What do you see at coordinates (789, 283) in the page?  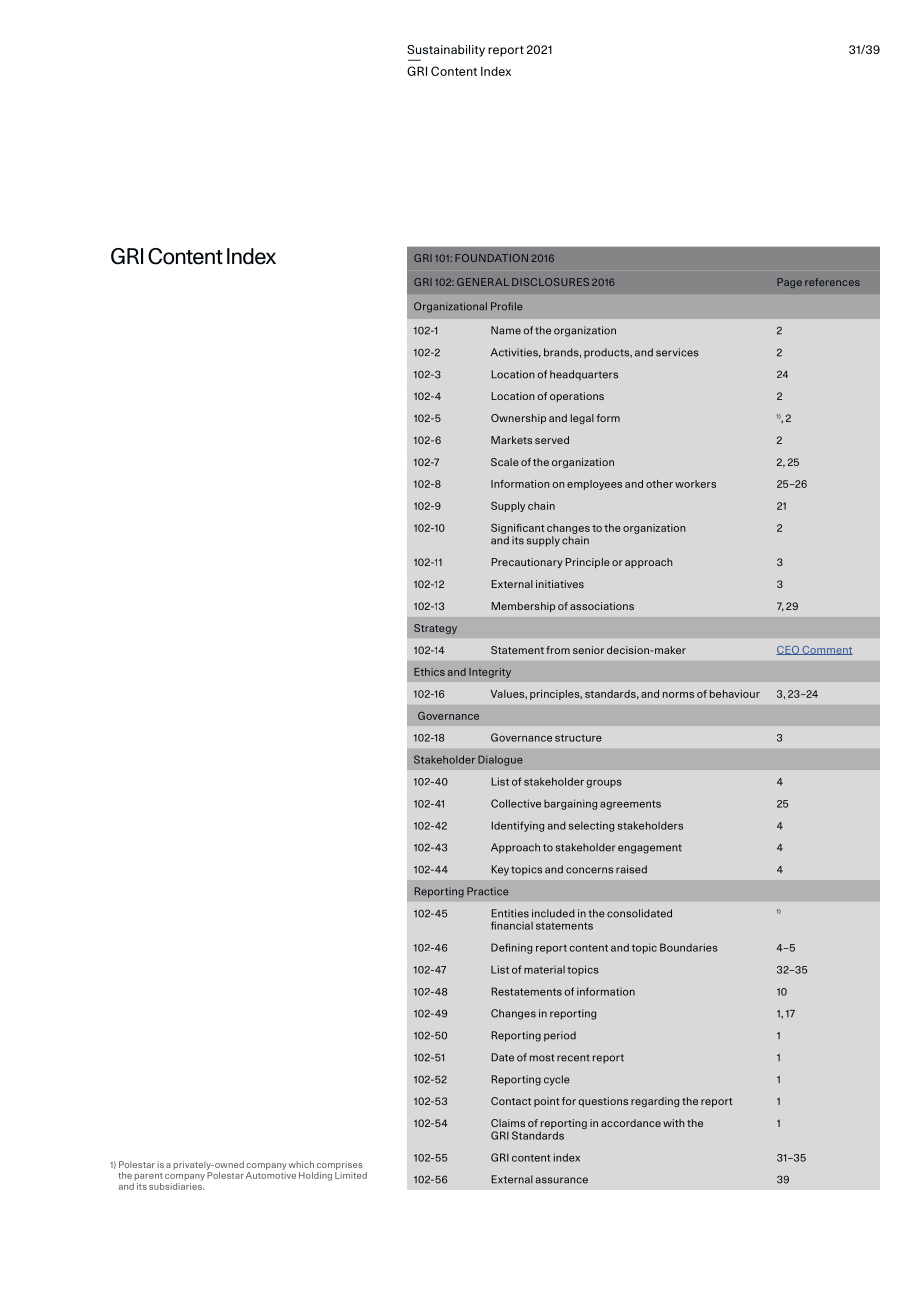 I see `Page` at bounding box center [789, 283].
